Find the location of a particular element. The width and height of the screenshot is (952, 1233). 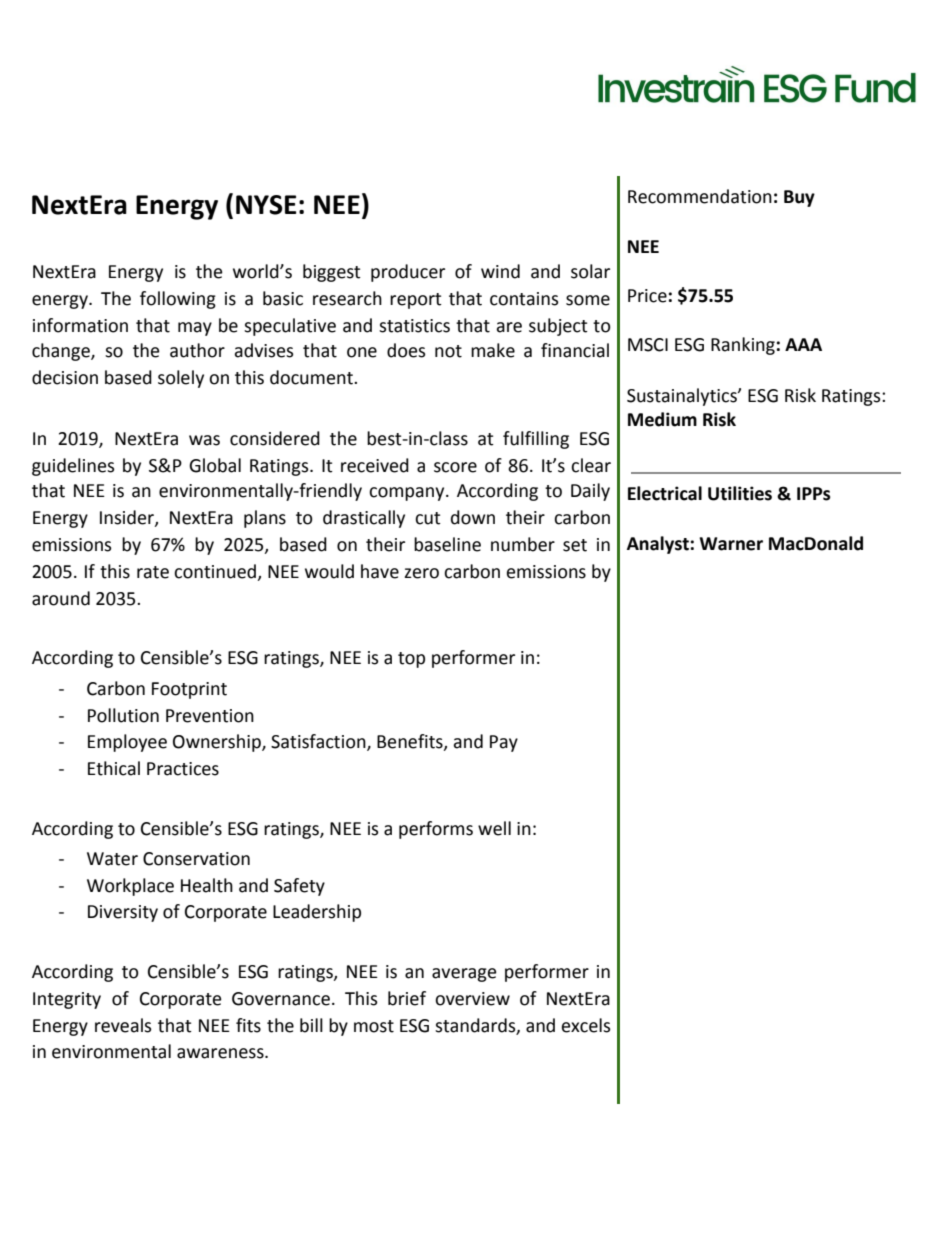

Recommendation is located at coordinates (700, 196).
